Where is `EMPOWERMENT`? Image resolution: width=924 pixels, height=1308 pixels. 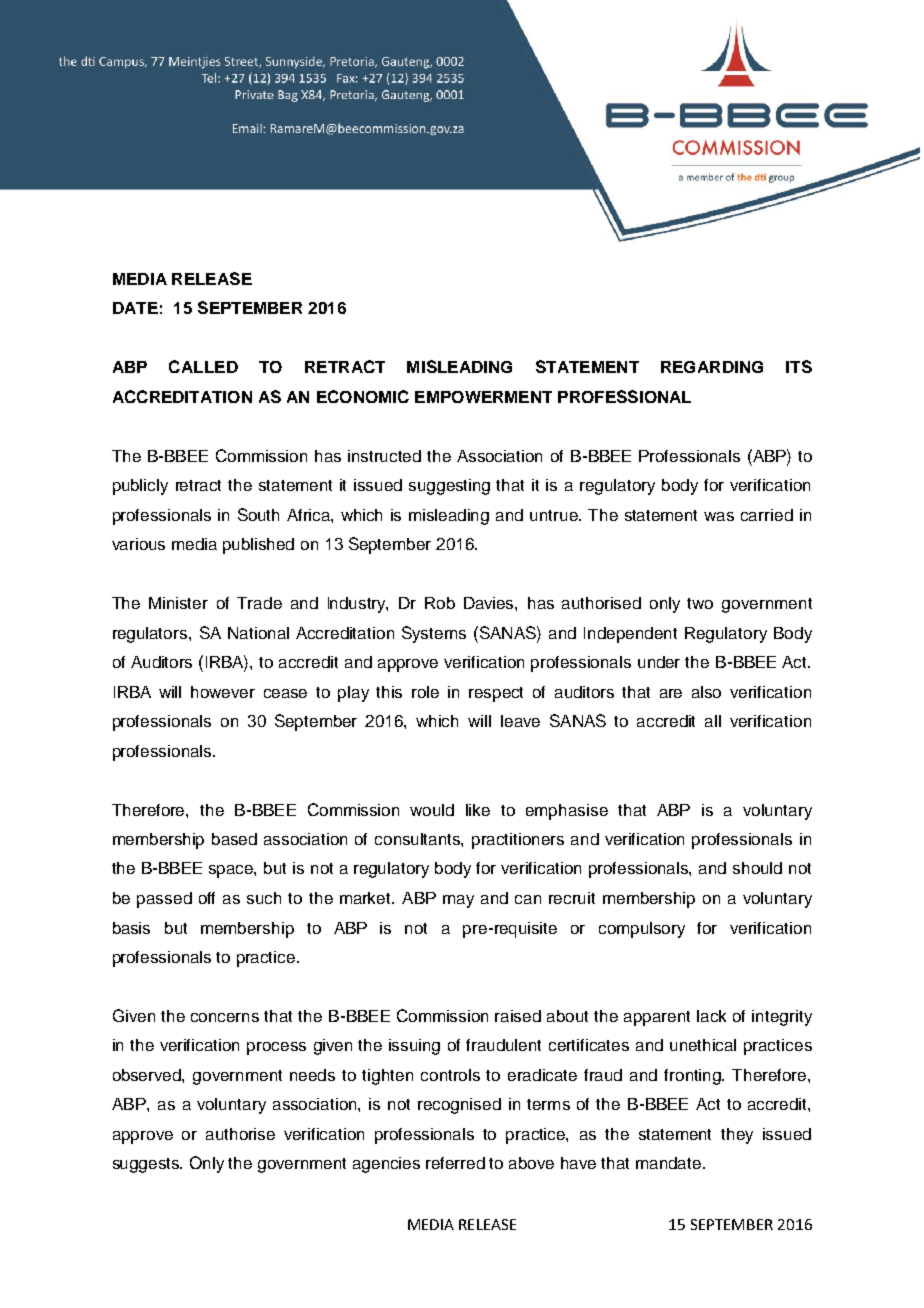 EMPOWERMENT is located at coordinates (483, 397).
